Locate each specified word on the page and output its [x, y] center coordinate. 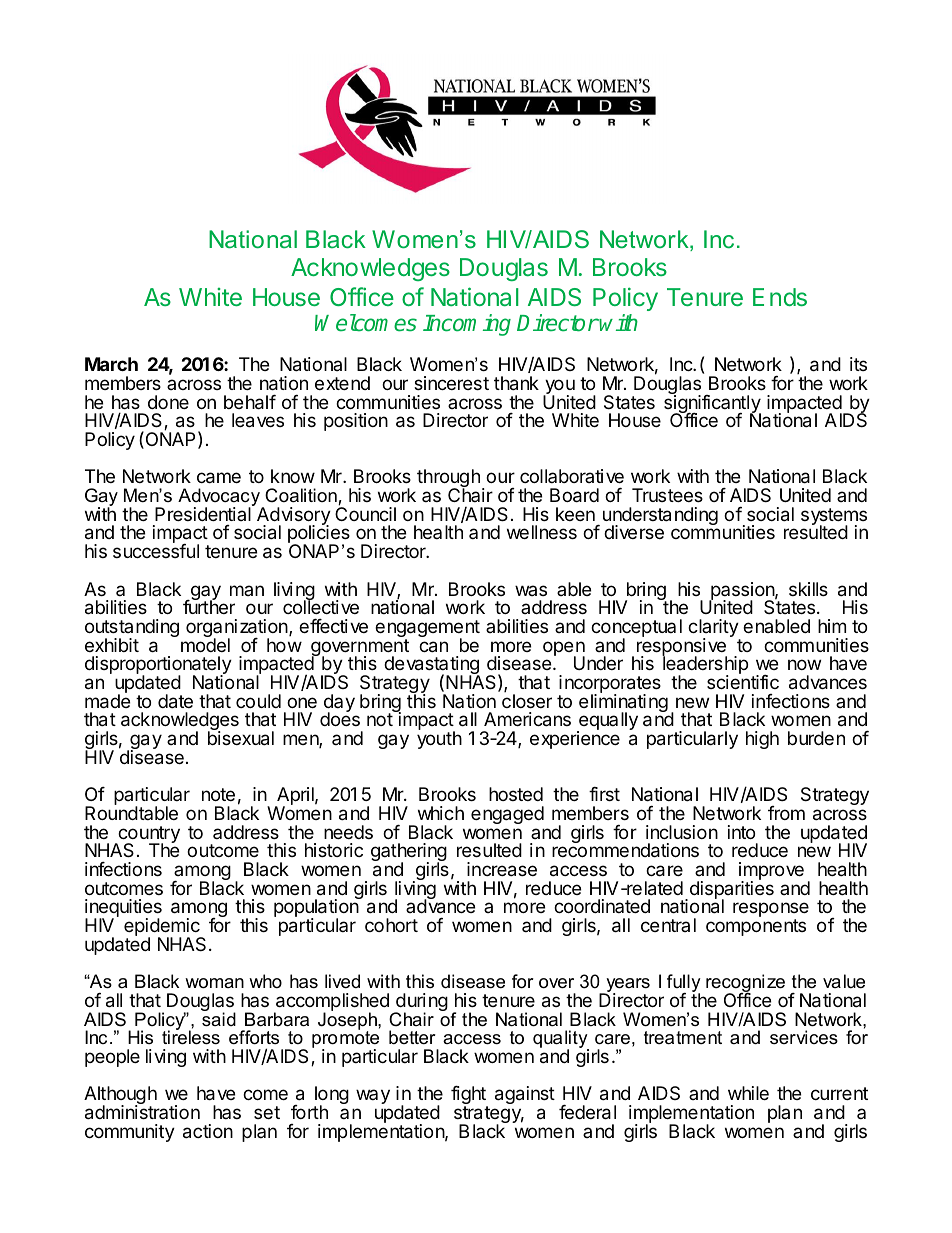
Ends [780, 297]
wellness [542, 532]
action [208, 1131]
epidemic [163, 928]
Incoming [467, 325]
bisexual [241, 738]
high [762, 740]
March [111, 364]
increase [502, 869]
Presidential [204, 513]
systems [834, 518]
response [771, 911]
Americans [527, 719]
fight [469, 1096]
